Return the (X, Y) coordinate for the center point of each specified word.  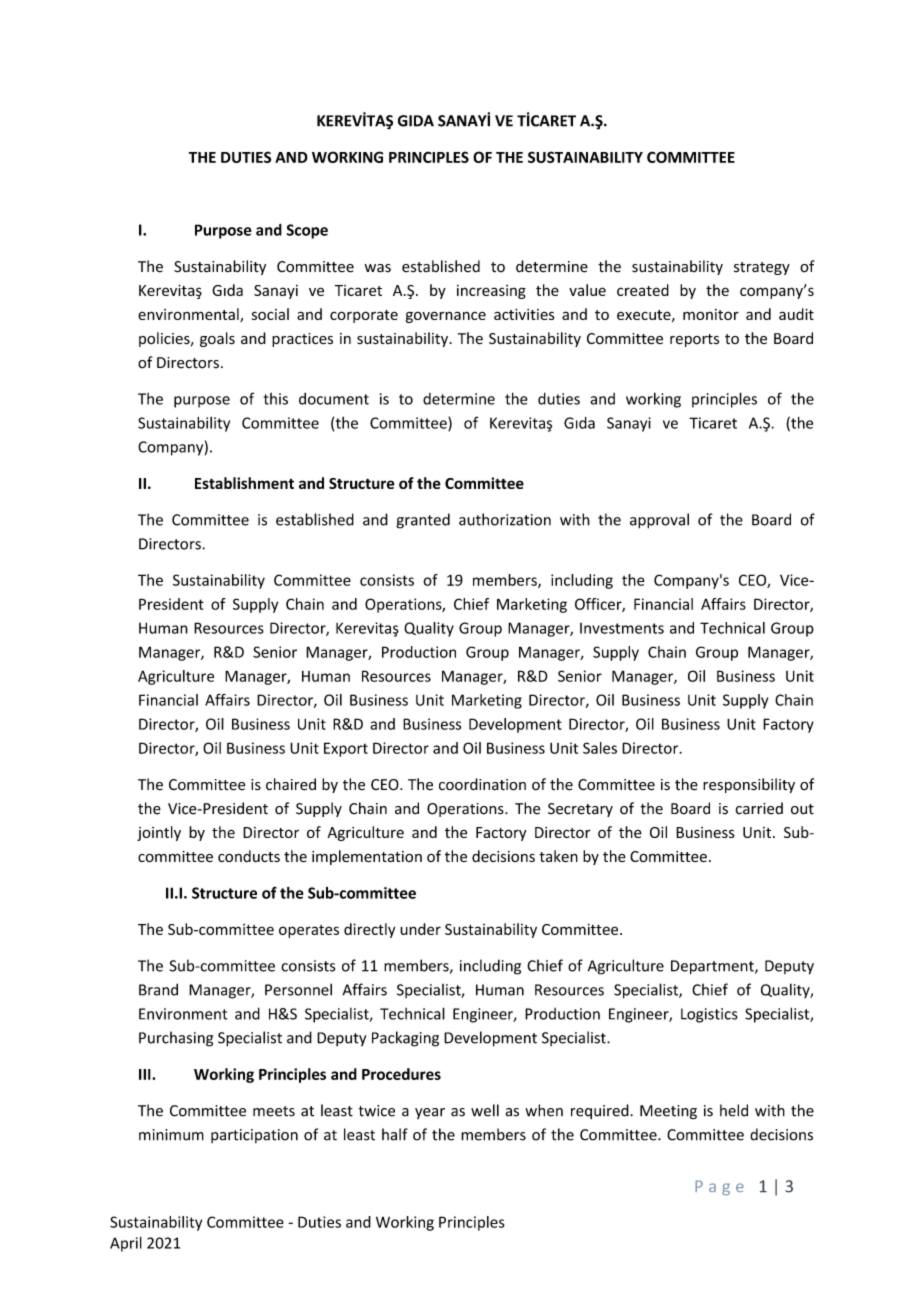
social (270, 314)
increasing (491, 292)
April (126, 1244)
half (395, 1134)
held (734, 1110)
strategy (762, 268)
